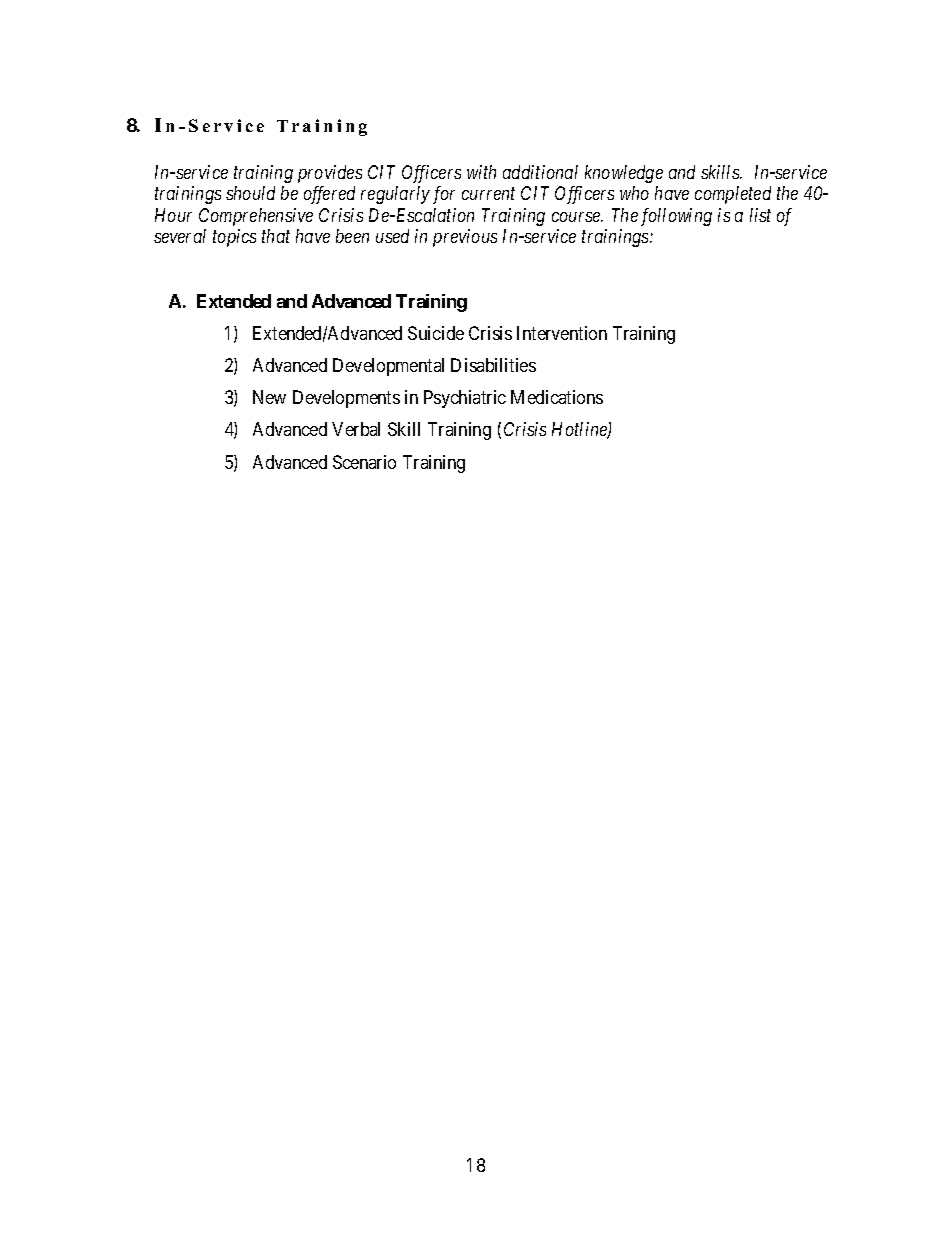 The width and height of the screenshot is (952, 1233). What do you see at coordinates (250, 193) in the screenshot?
I see `should` at bounding box center [250, 193].
